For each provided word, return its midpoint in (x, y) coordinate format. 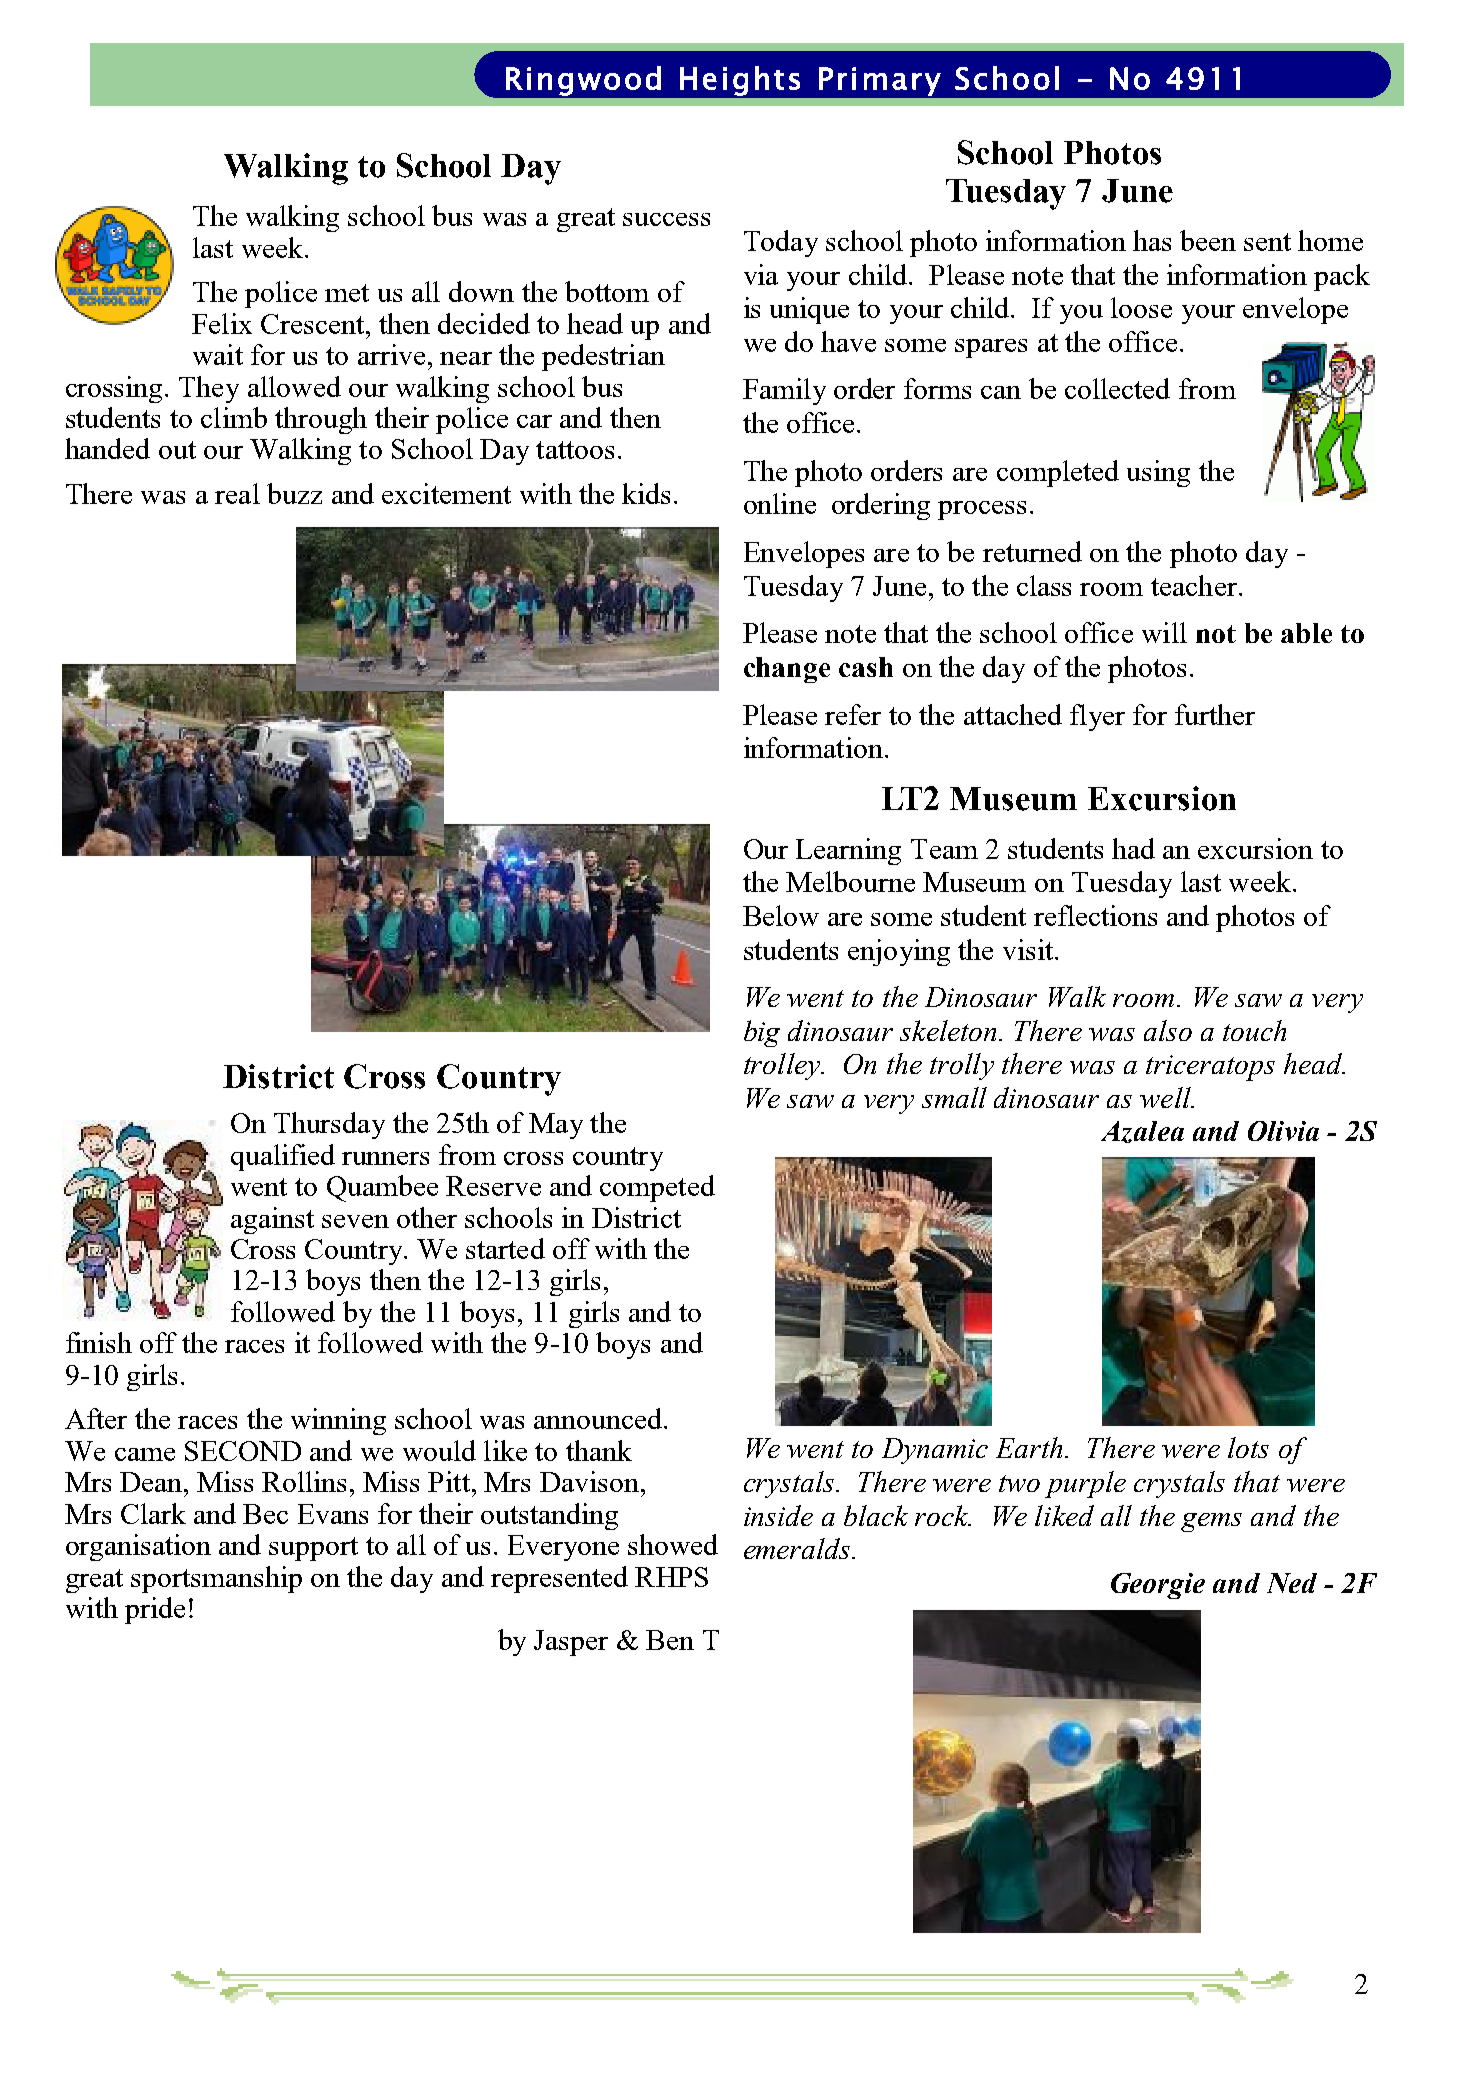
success (666, 219)
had (1133, 848)
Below (781, 915)
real (237, 493)
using (1158, 473)
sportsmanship (216, 1579)
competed (657, 1188)
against (272, 1220)
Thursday (329, 1125)
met (347, 293)
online (780, 503)
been (1208, 240)
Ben (670, 1640)
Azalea (1142, 1132)
